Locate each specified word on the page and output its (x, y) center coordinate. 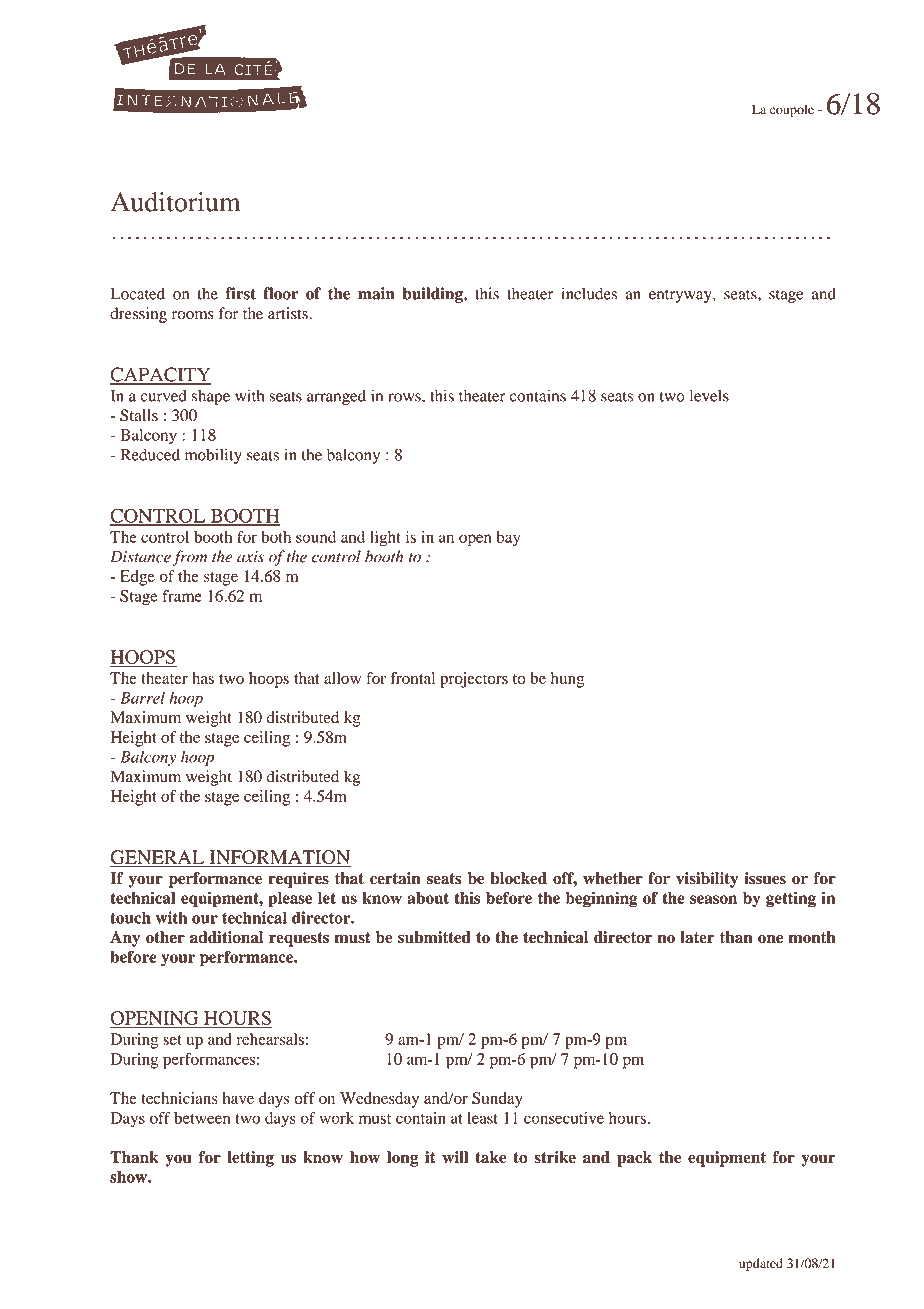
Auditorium (175, 202)
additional (226, 937)
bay (508, 539)
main (376, 293)
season (713, 899)
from (189, 558)
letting (250, 1159)
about (428, 898)
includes (589, 293)
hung (567, 680)
